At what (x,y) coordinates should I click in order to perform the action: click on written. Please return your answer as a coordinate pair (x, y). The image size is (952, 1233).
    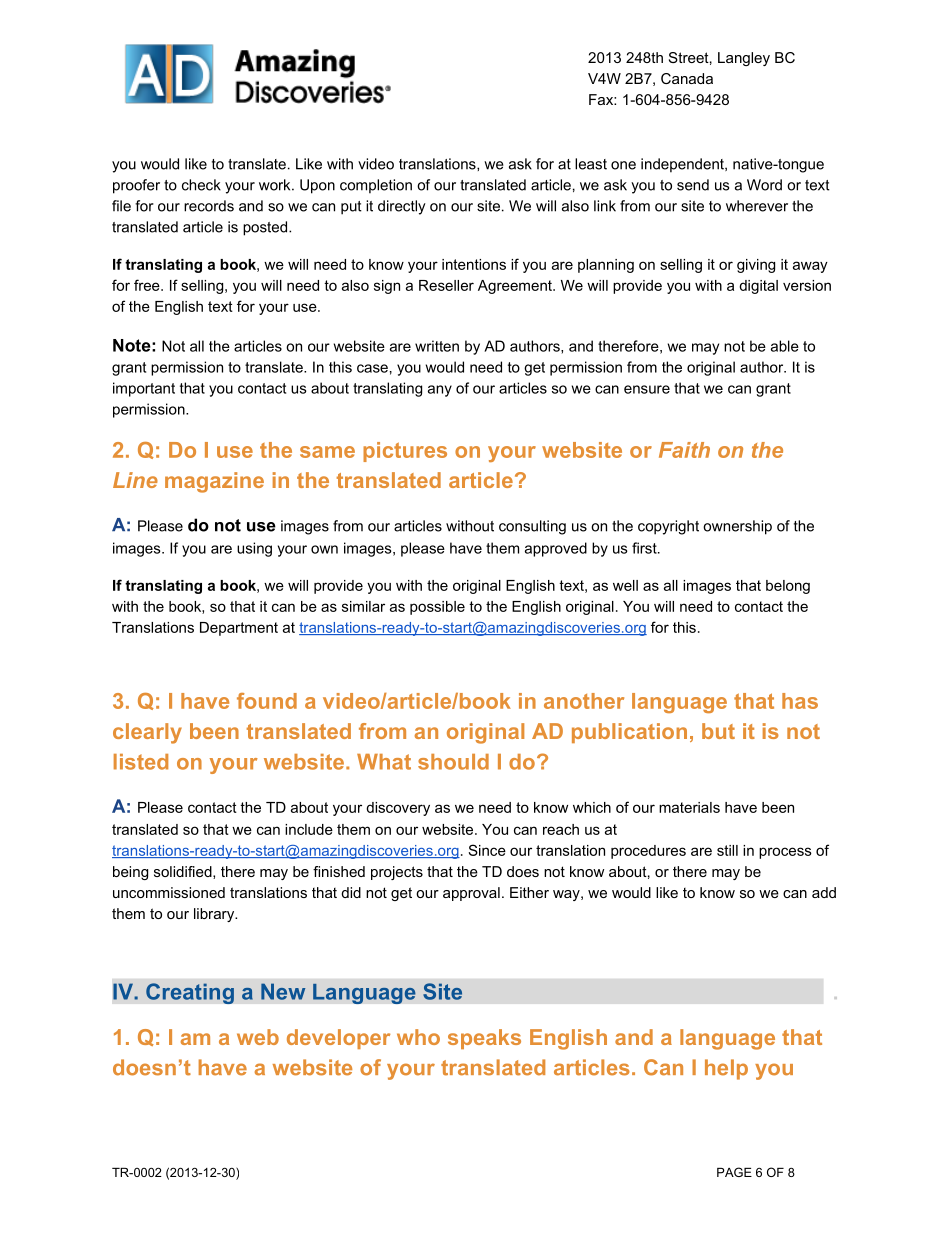
    Looking at the image, I should click on (437, 346).
